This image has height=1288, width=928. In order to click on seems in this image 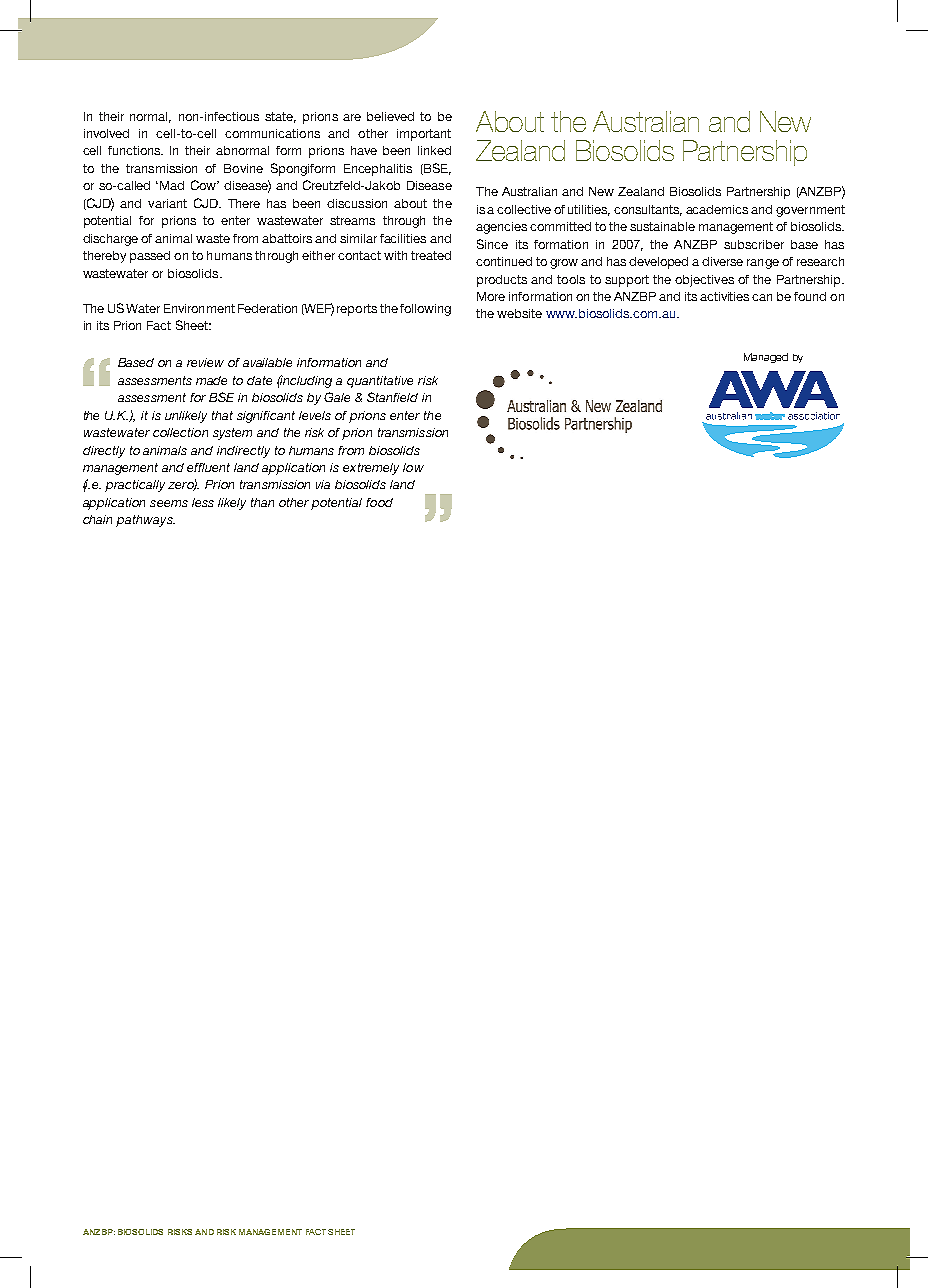, I will do `click(169, 503)`.
